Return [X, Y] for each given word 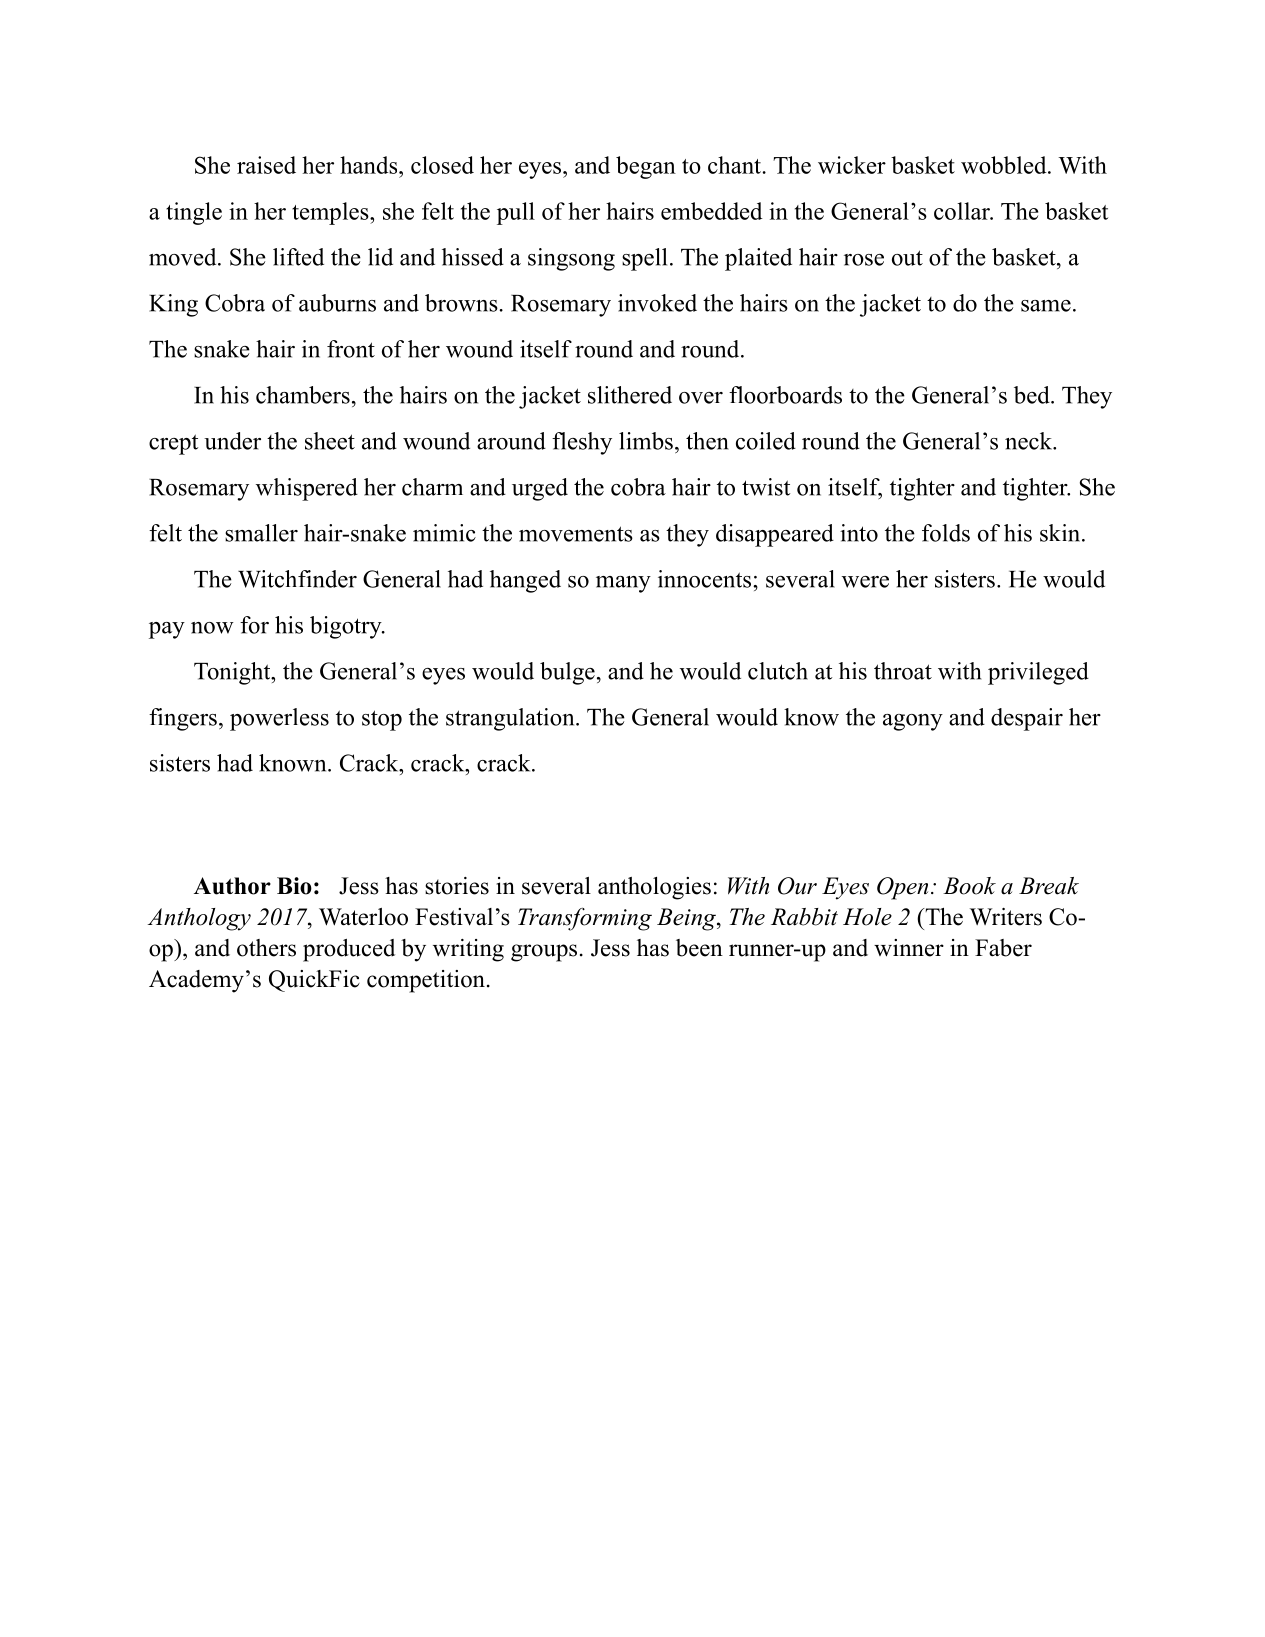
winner [909, 948]
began [646, 167]
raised [266, 165]
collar [963, 211]
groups [544, 953]
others [266, 948]
